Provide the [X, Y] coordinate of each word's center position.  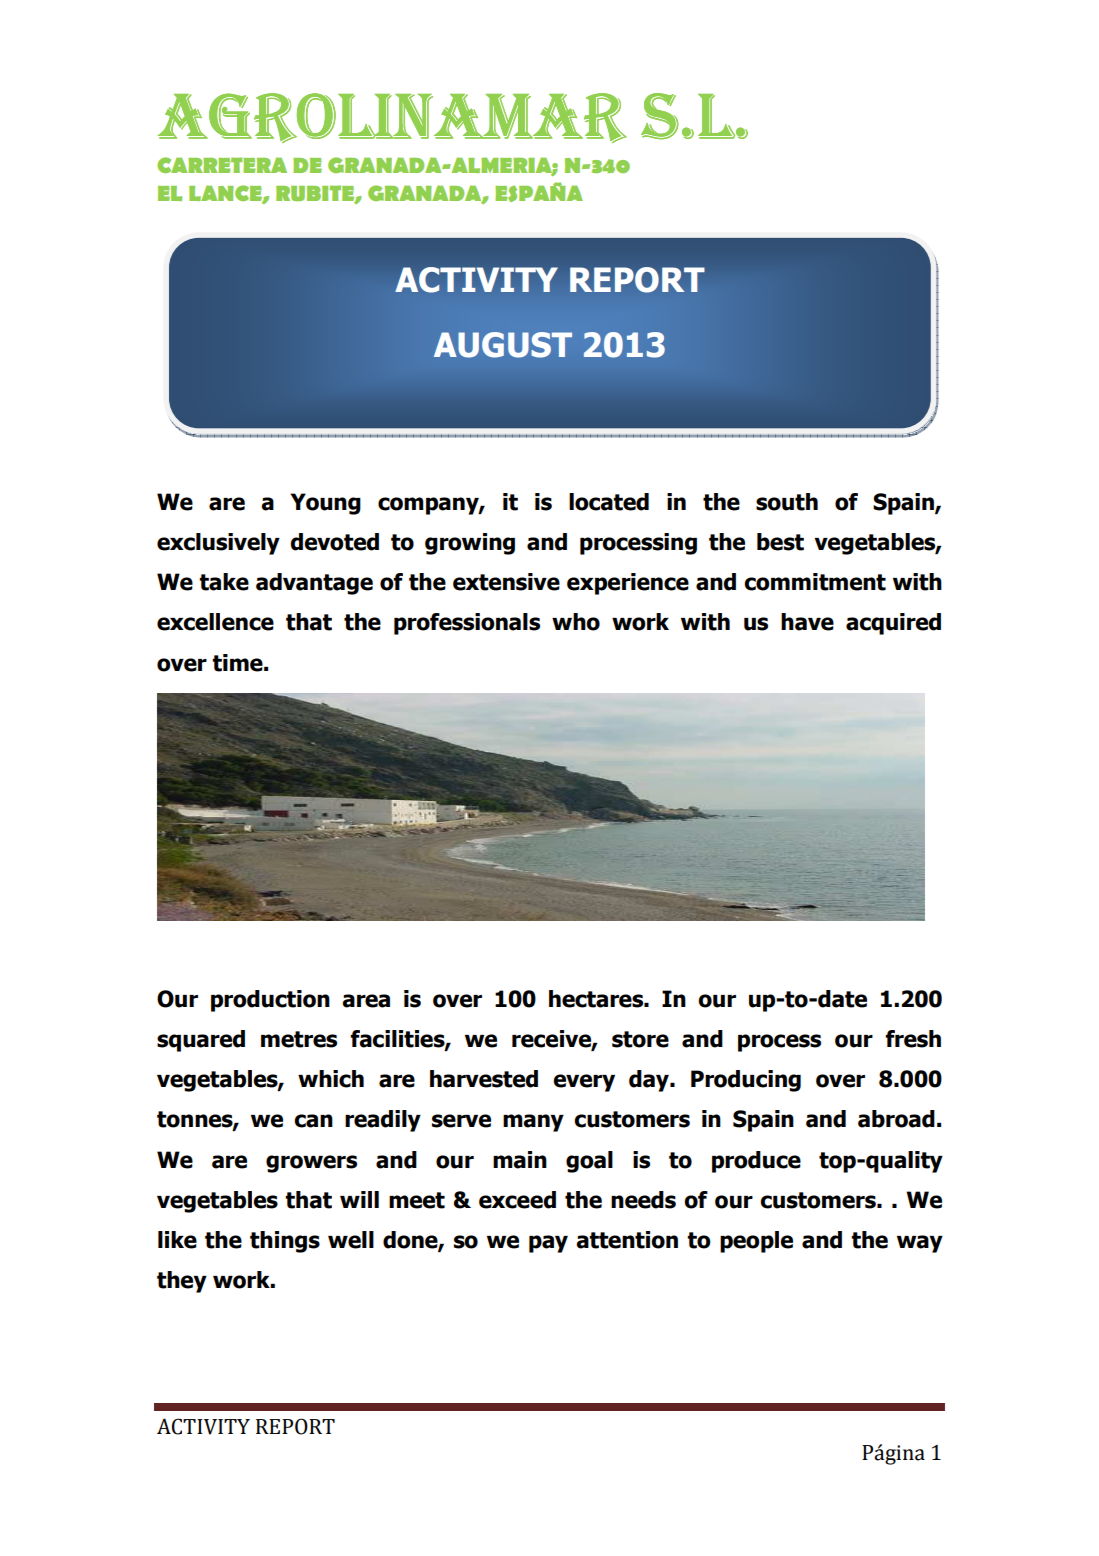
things [285, 1242]
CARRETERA [222, 165]
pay [548, 1244]
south [787, 502]
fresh [913, 1039]
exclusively [218, 544]
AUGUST [503, 345]
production [270, 1001]
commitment [815, 582]
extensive [506, 582]
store [640, 1039]
